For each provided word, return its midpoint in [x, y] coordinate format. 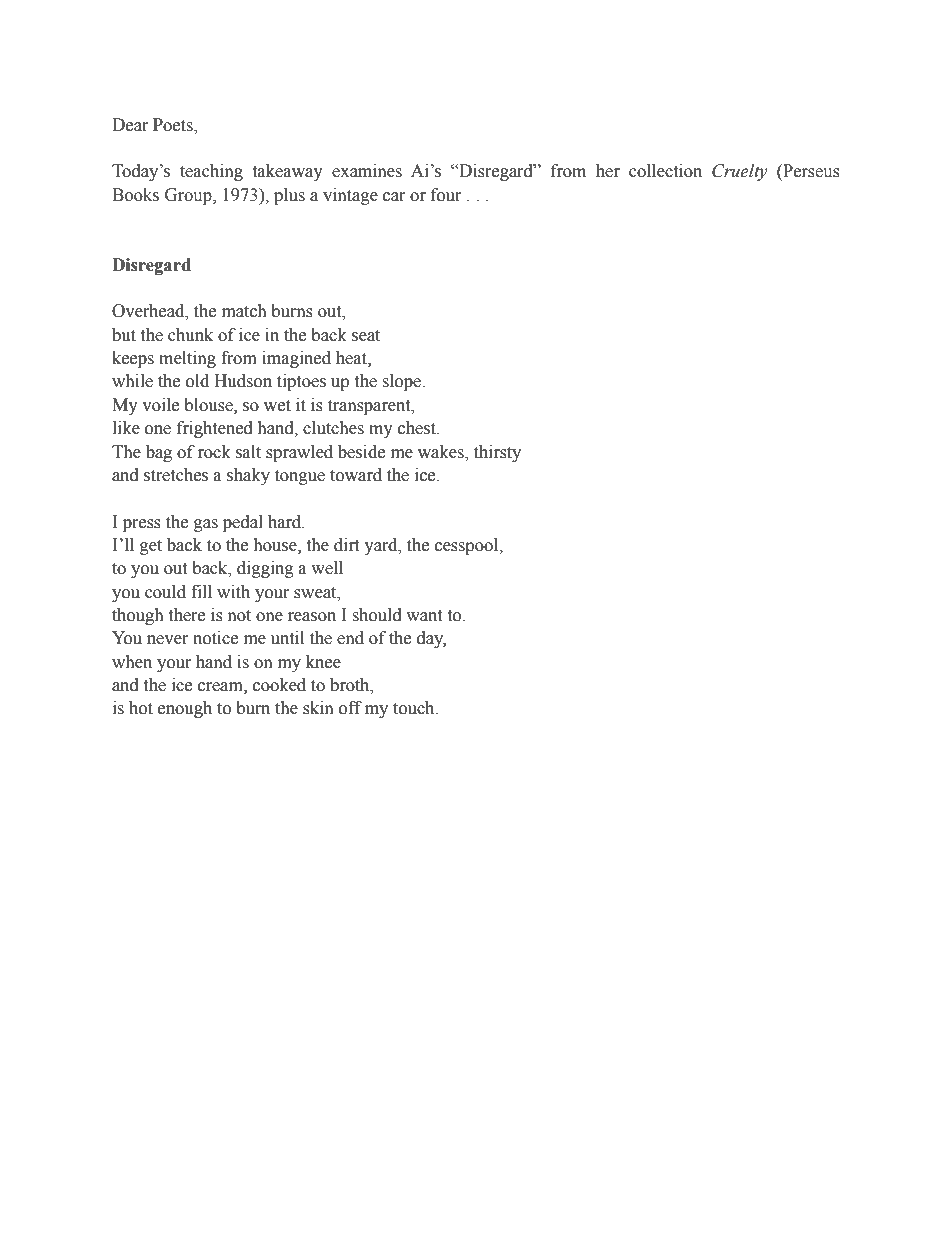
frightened [215, 429]
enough [185, 709]
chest [418, 428]
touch [415, 708]
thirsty [497, 453]
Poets [174, 125]
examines [367, 171]
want [424, 616]
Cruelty [740, 172]
